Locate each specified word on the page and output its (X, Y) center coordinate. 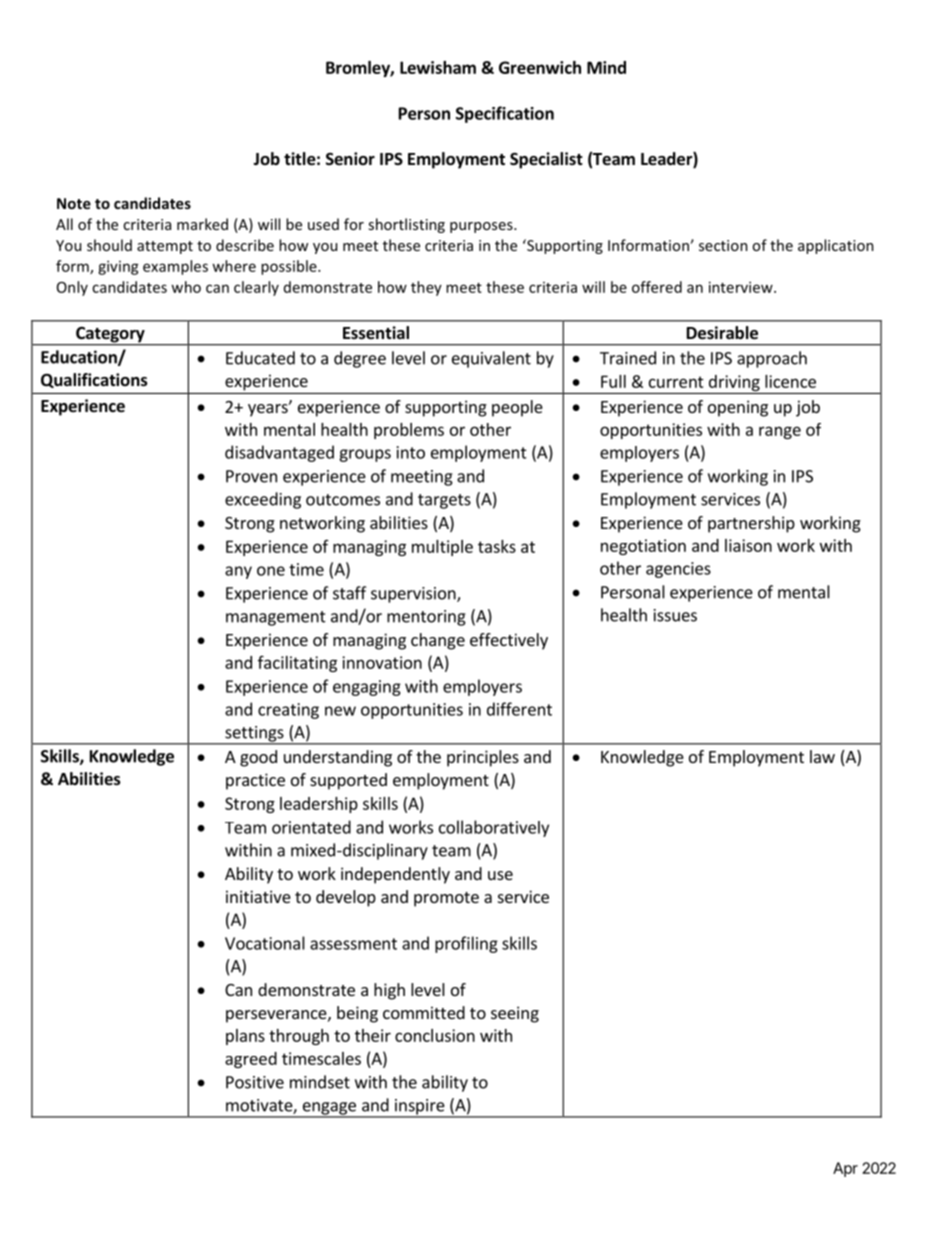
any (238, 572)
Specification (505, 114)
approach (772, 359)
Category (110, 336)
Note (74, 203)
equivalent (491, 359)
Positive (255, 1082)
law (822, 756)
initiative (258, 896)
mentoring (426, 618)
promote (446, 899)
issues (675, 615)
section (723, 245)
